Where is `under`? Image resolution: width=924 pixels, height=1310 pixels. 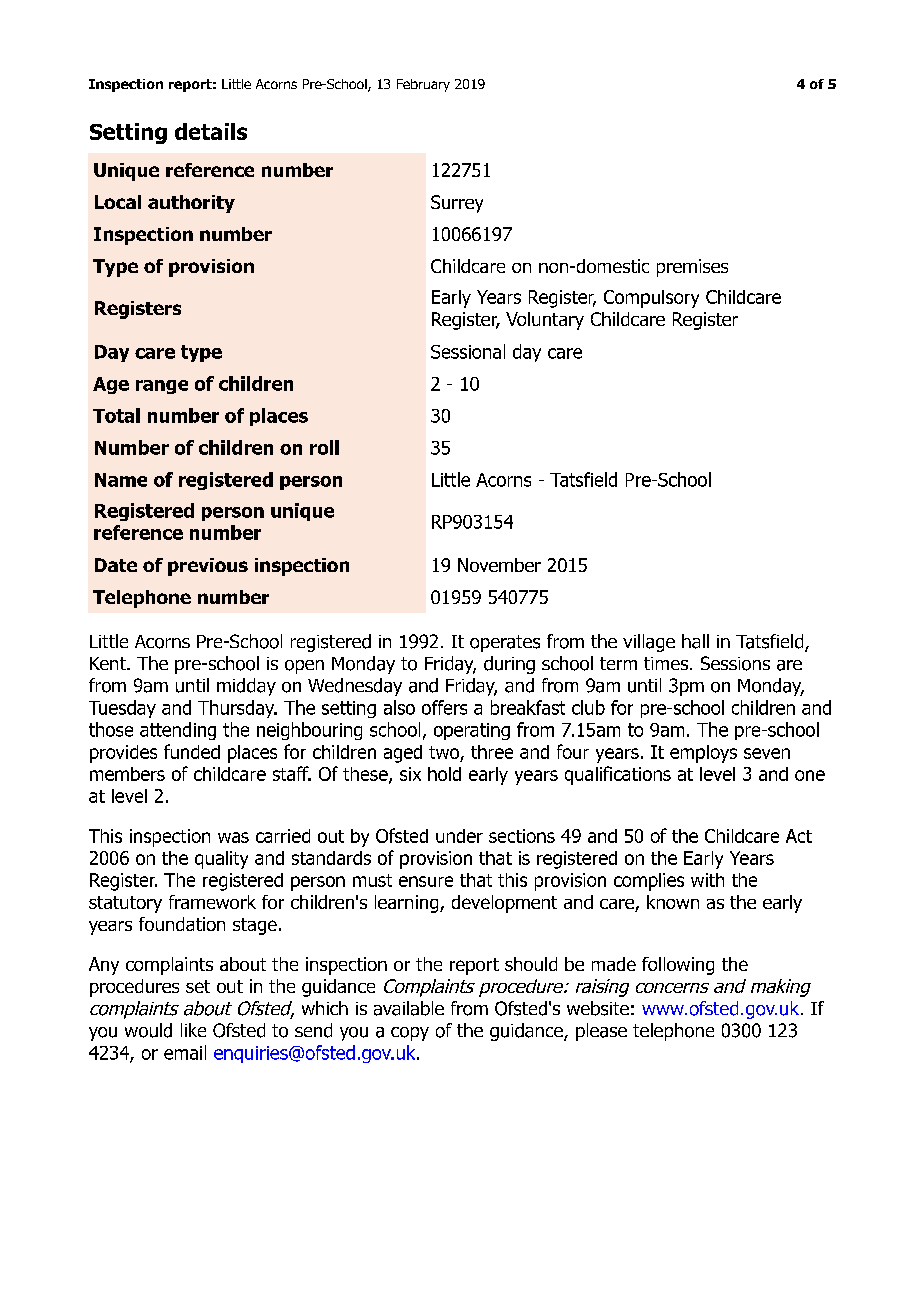
under is located at coordinates (459, 836).
